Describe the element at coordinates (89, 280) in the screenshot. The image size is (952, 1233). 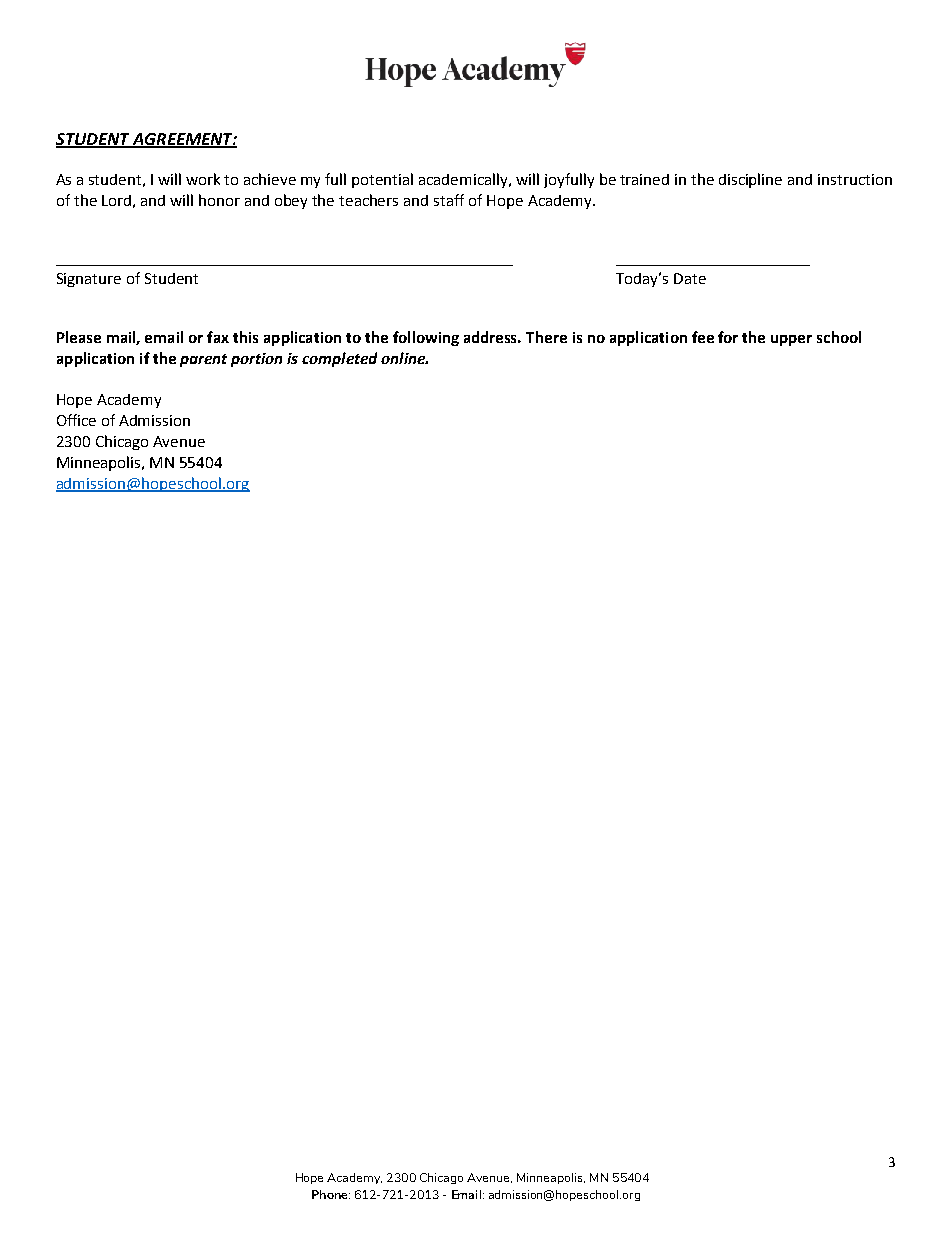
I see `Signature` at that location.
